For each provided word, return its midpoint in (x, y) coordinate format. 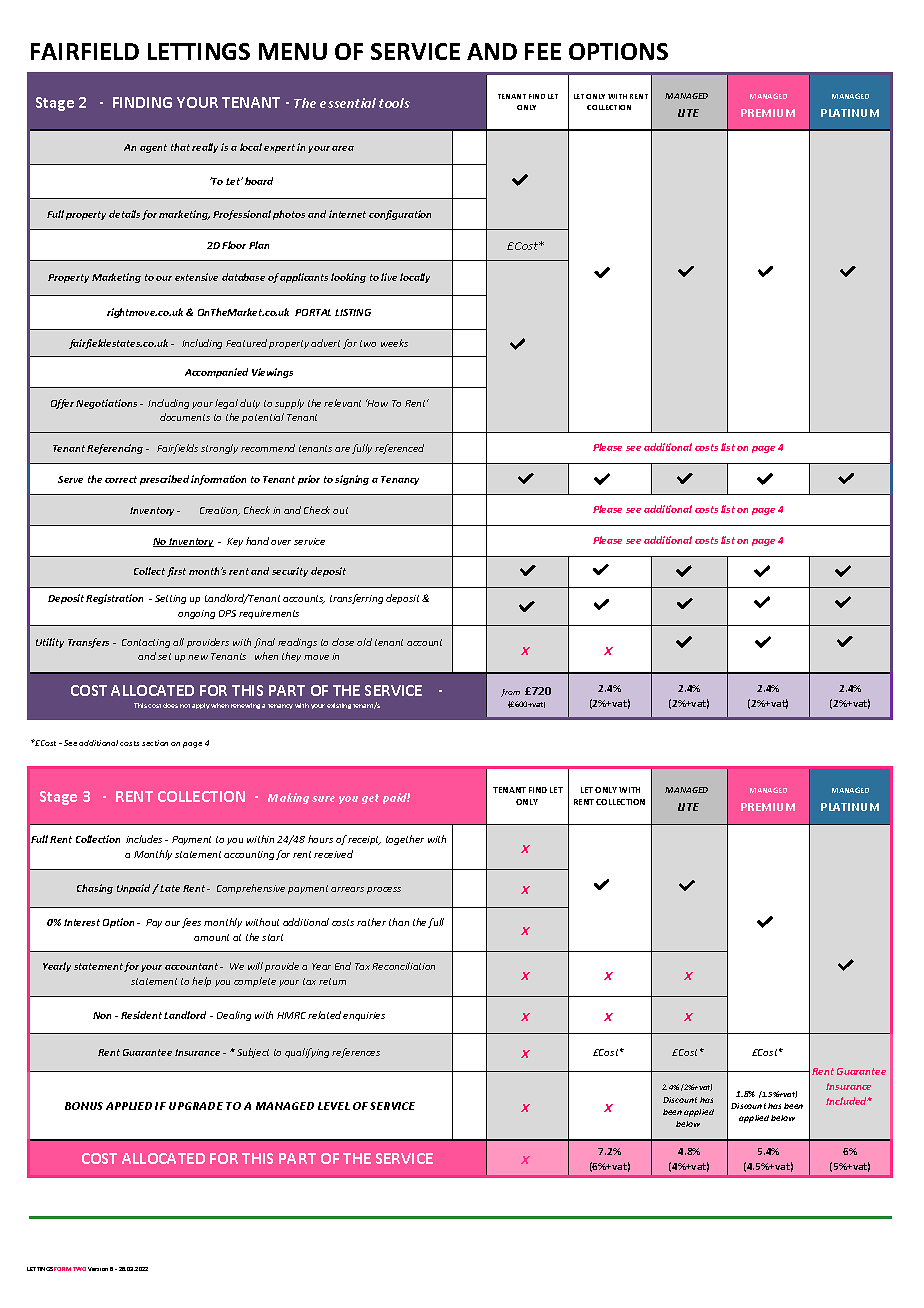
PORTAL (313, 312)
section (155, 743)
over (281, 542)
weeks (394, 343)
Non (102, 1015)
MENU (293, 51)
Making (288, 798)
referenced (399, 449)
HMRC (291, 1015)
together (405, 840)
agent (153, 148)
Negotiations (106, 404)
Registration (114, 599)
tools (394, 103)
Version (98, 1269)
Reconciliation (403, 966)
